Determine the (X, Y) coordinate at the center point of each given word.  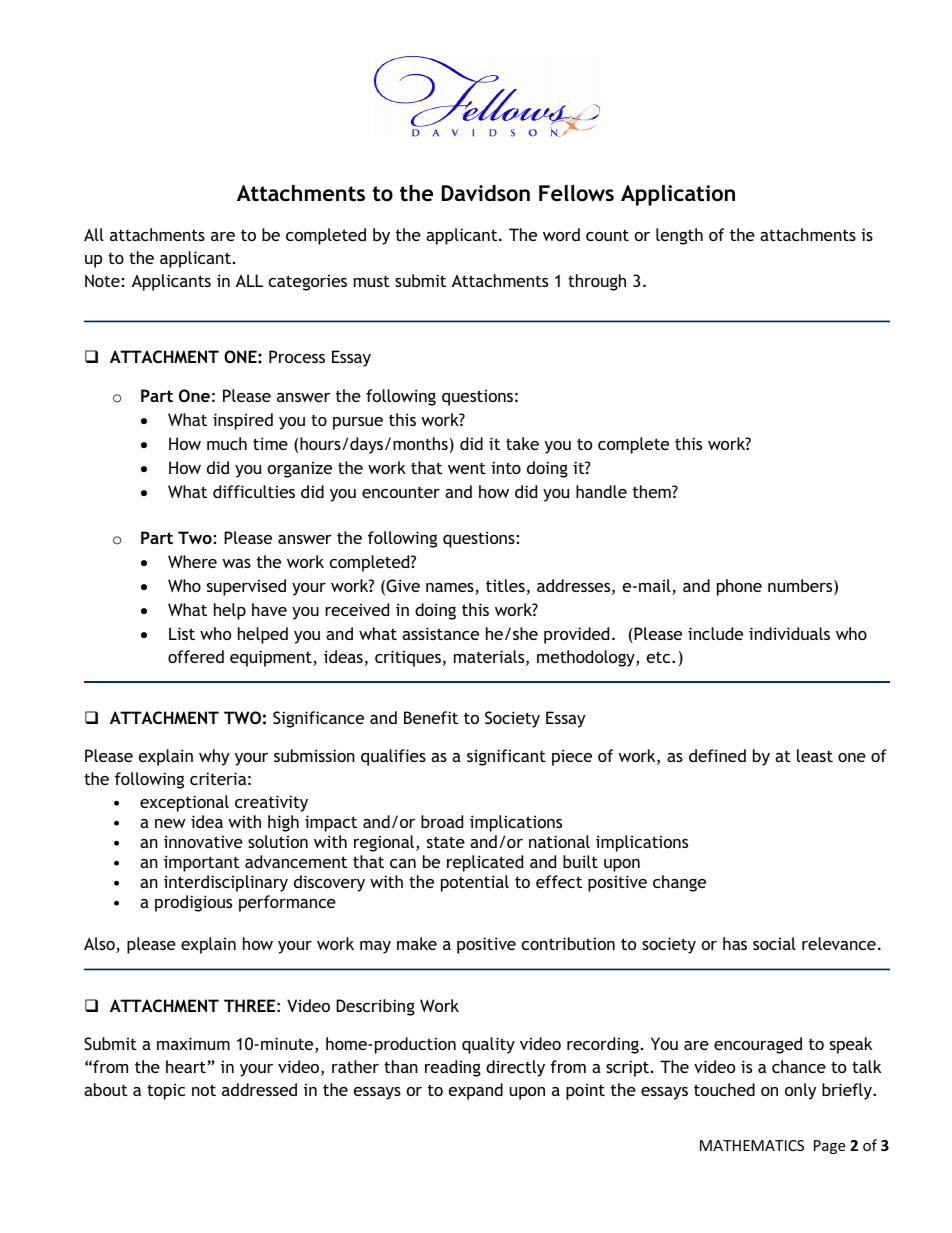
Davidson (486, 193)
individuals (789, 633)
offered (196, 656)
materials (490, 658)
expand (476, 1091)
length (679, 236)
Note (102, 280)
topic (166, 1091)
